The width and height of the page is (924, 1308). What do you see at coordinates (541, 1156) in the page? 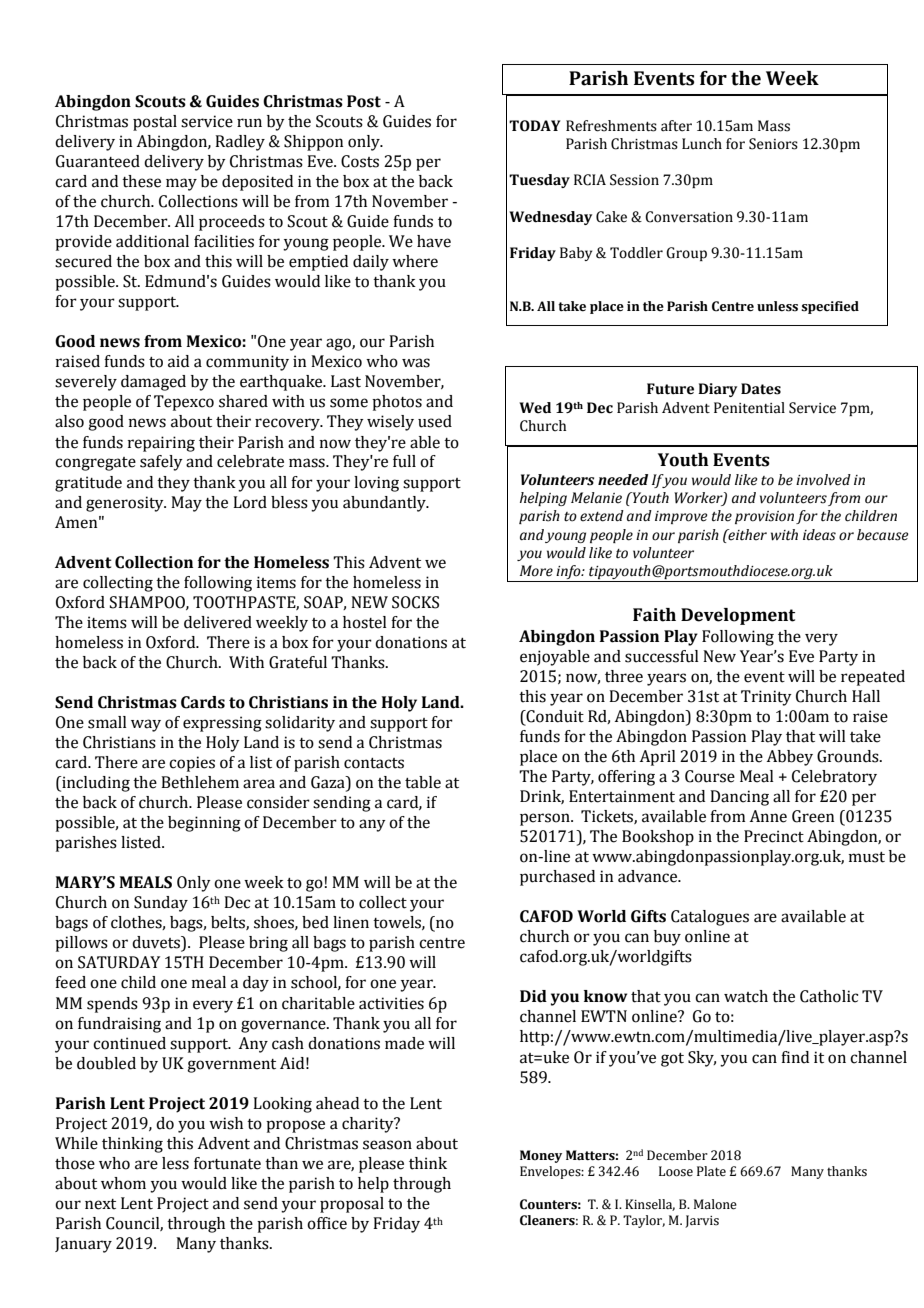
I see `Money` at bounding box center [541, 1156].
